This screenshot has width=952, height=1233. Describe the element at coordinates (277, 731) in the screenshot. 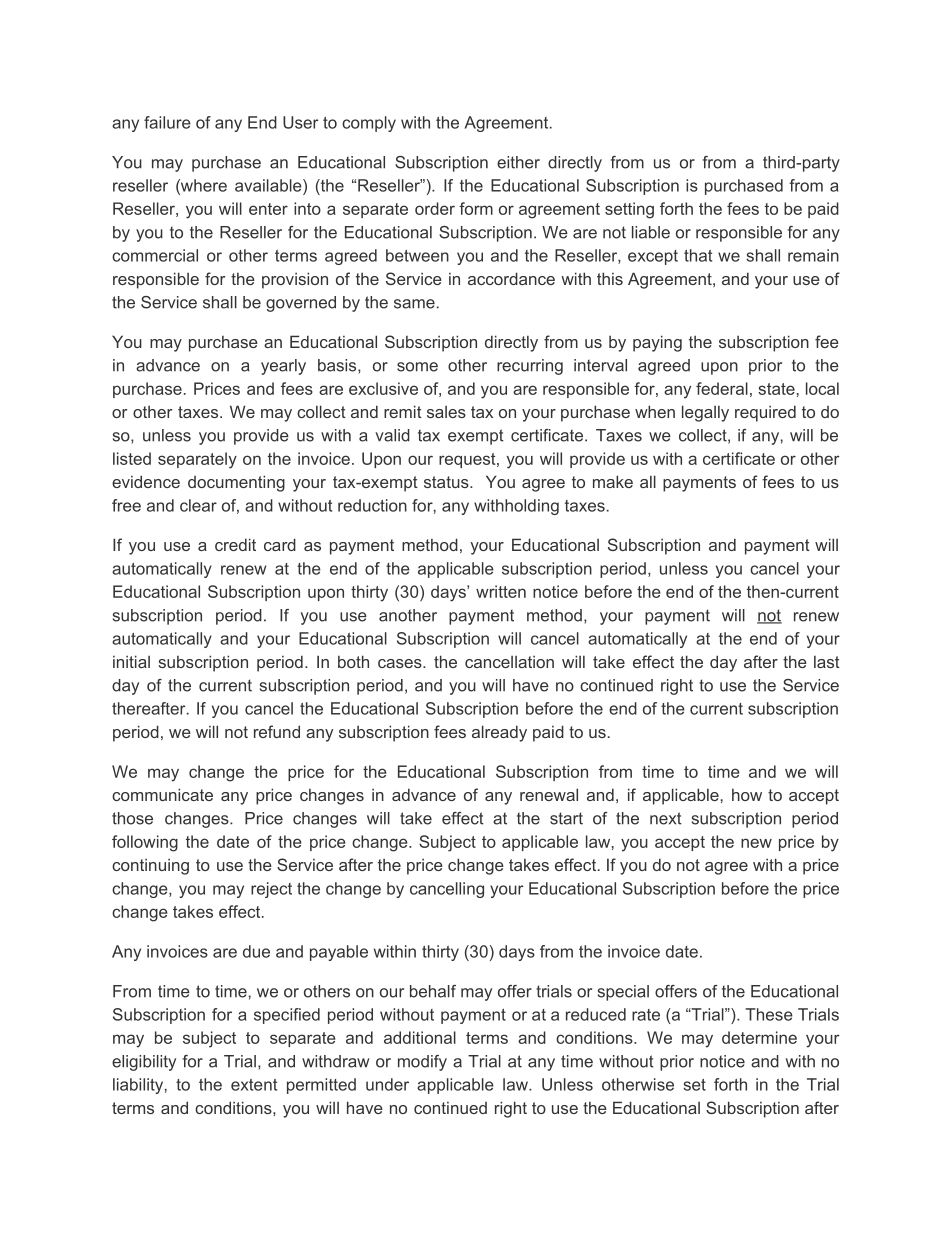

I see `refund` at that location.
